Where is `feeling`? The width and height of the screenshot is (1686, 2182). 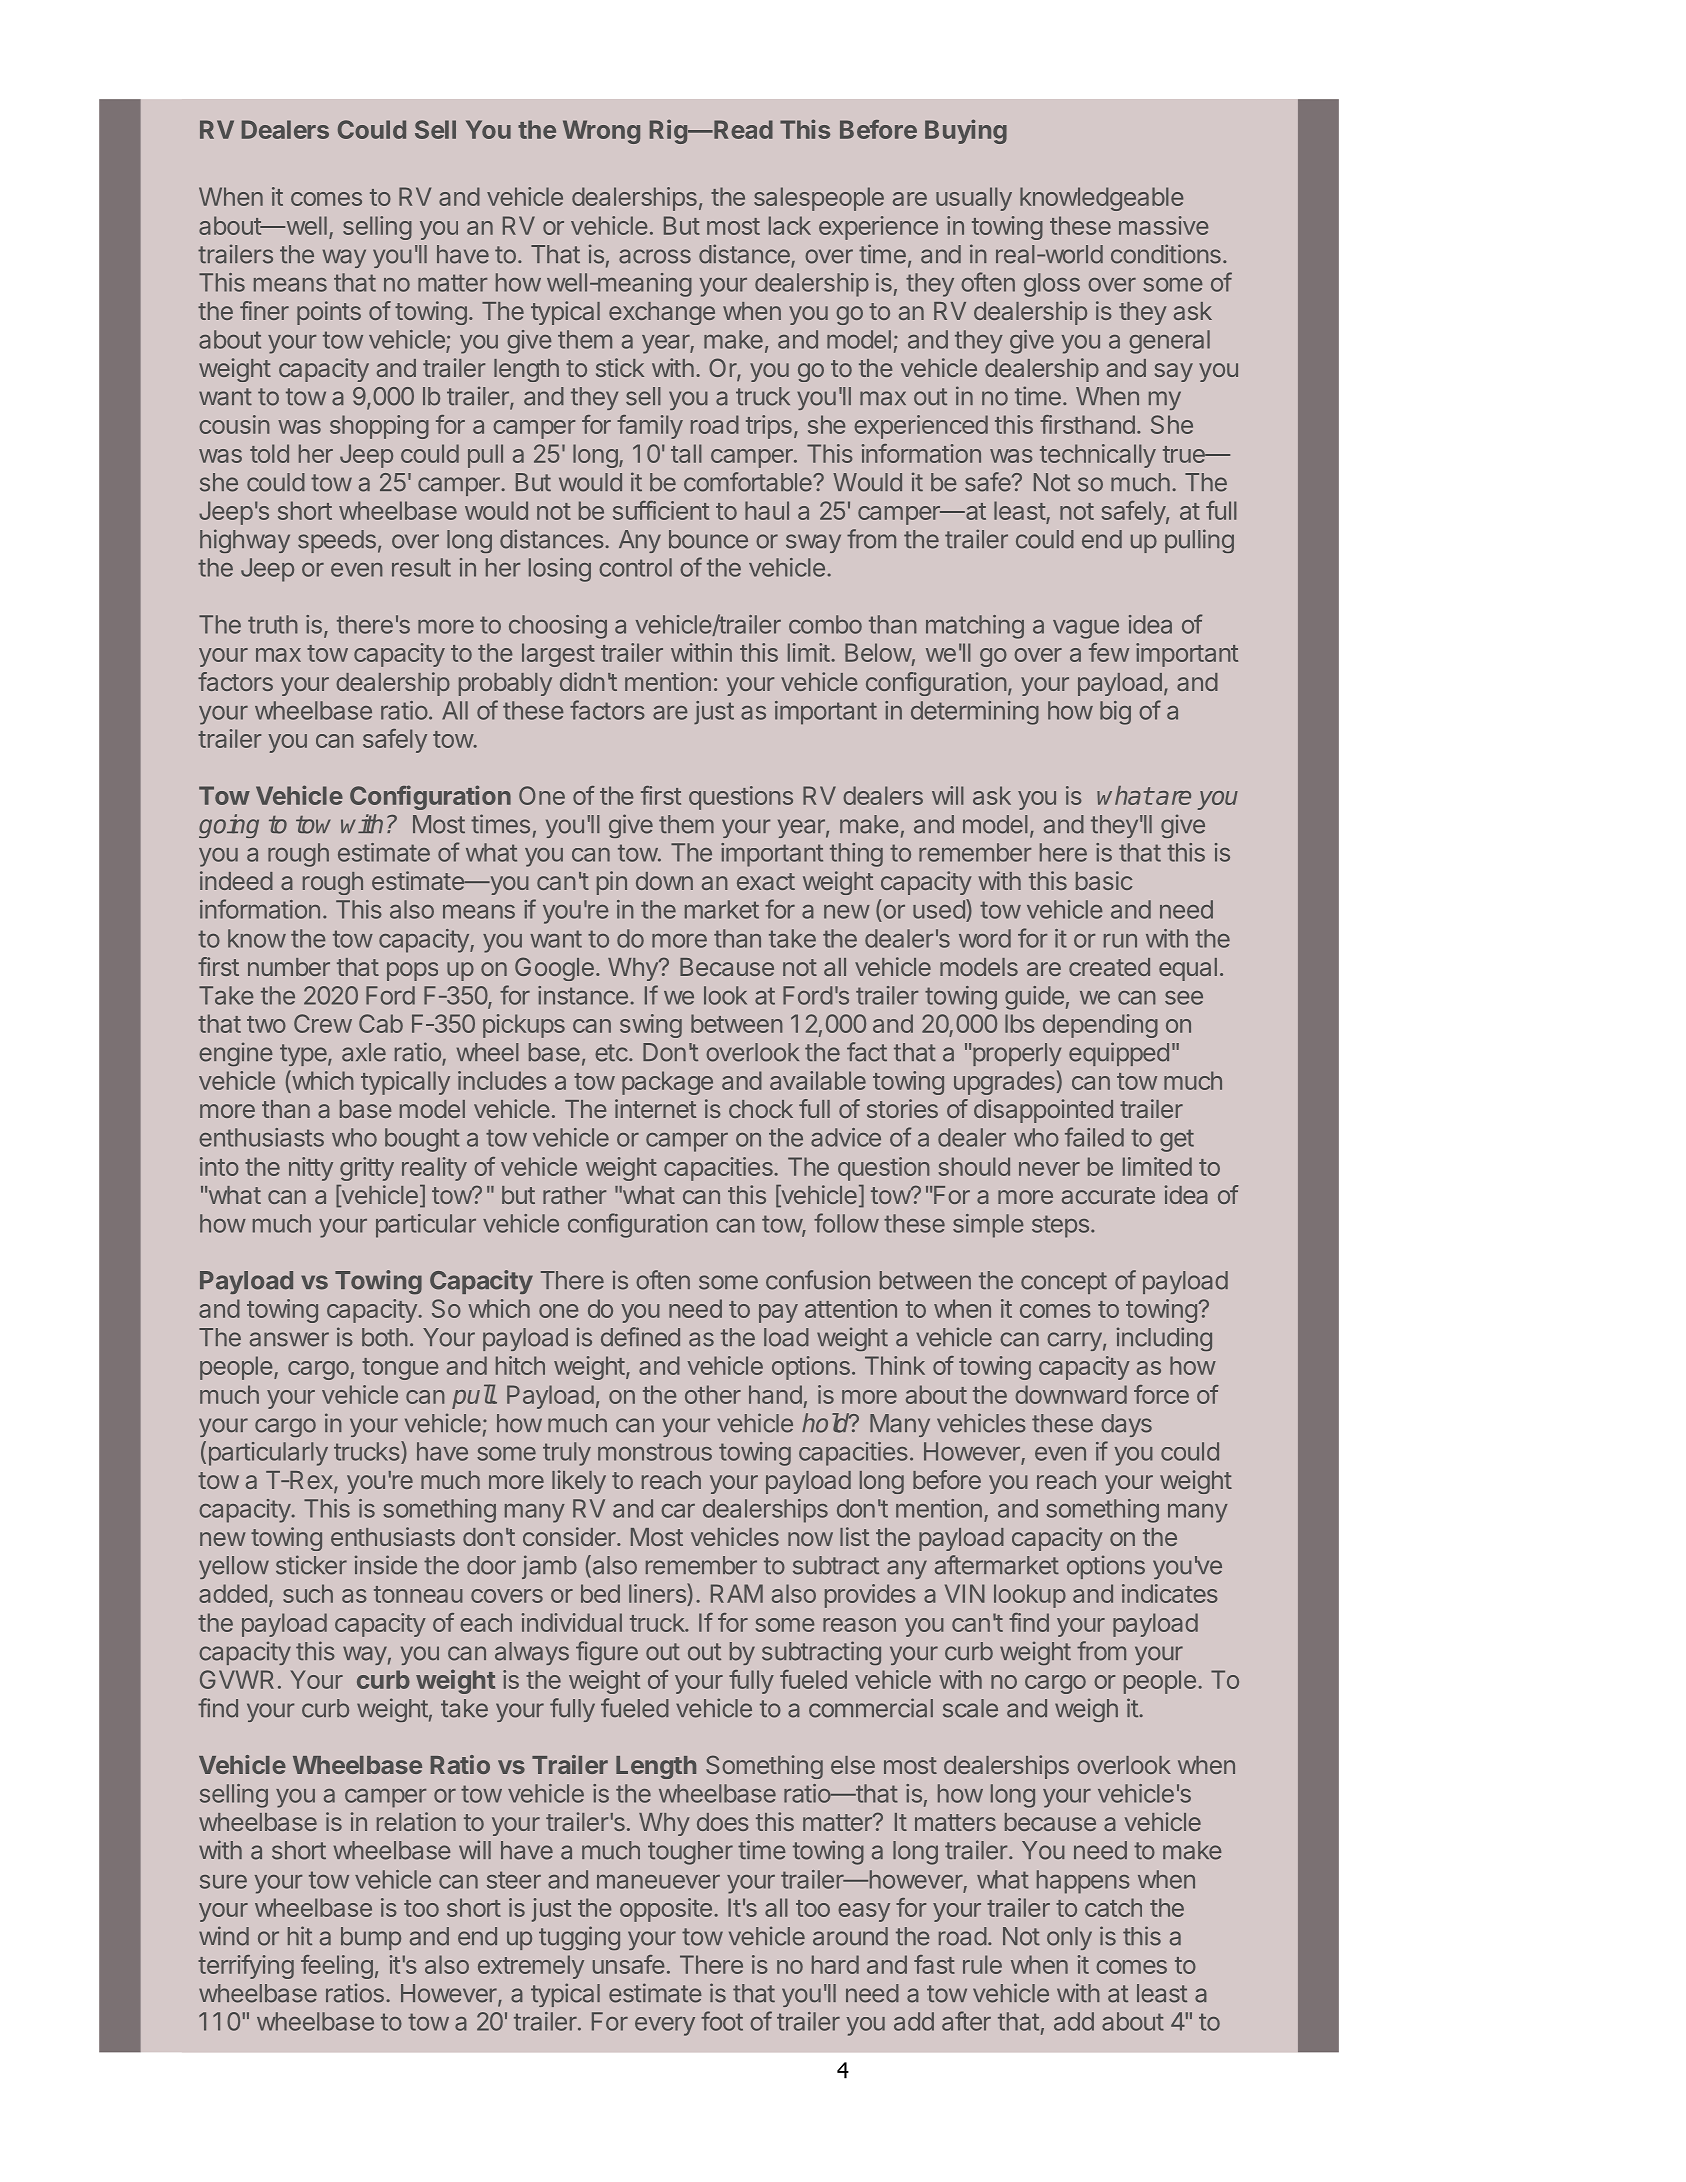
feeling is located at coordinates (337, 1967).
